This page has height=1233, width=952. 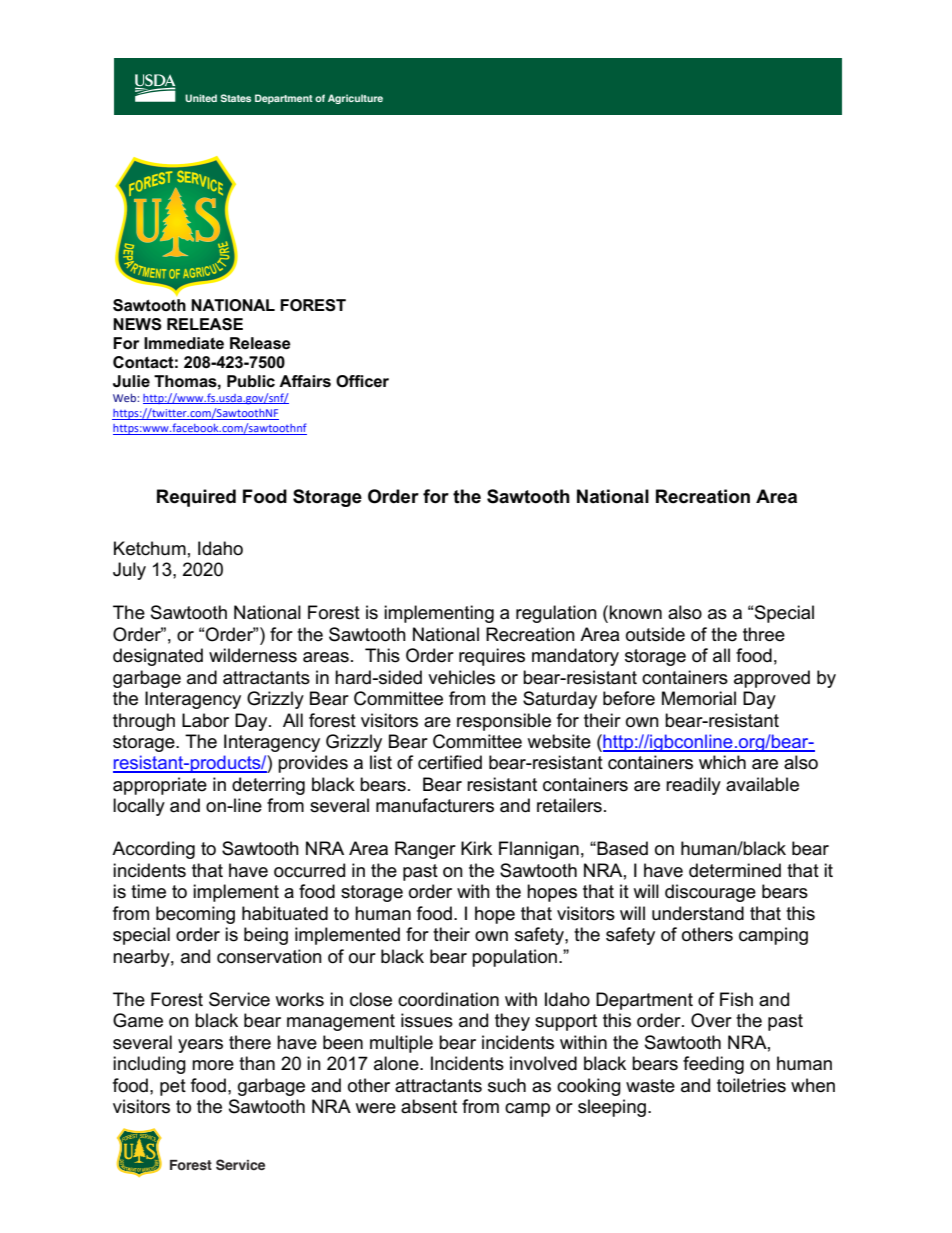 What do you see at coordinates (355, 99) in the page?
I see `Agriculture` at bounding box center [355, 99].
